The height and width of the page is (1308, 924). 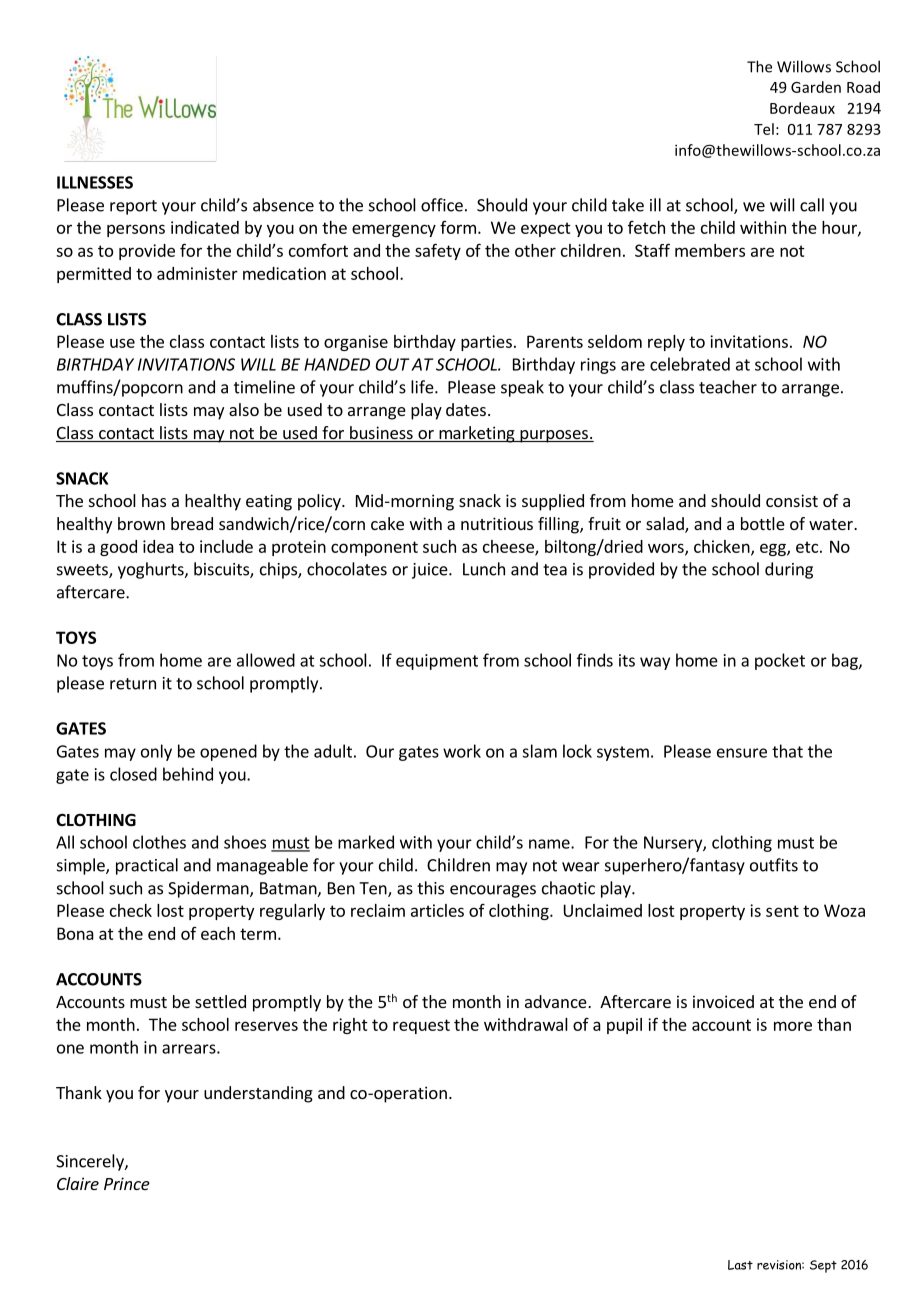 I want to click on celebrated, so click(x=690, y=364).
